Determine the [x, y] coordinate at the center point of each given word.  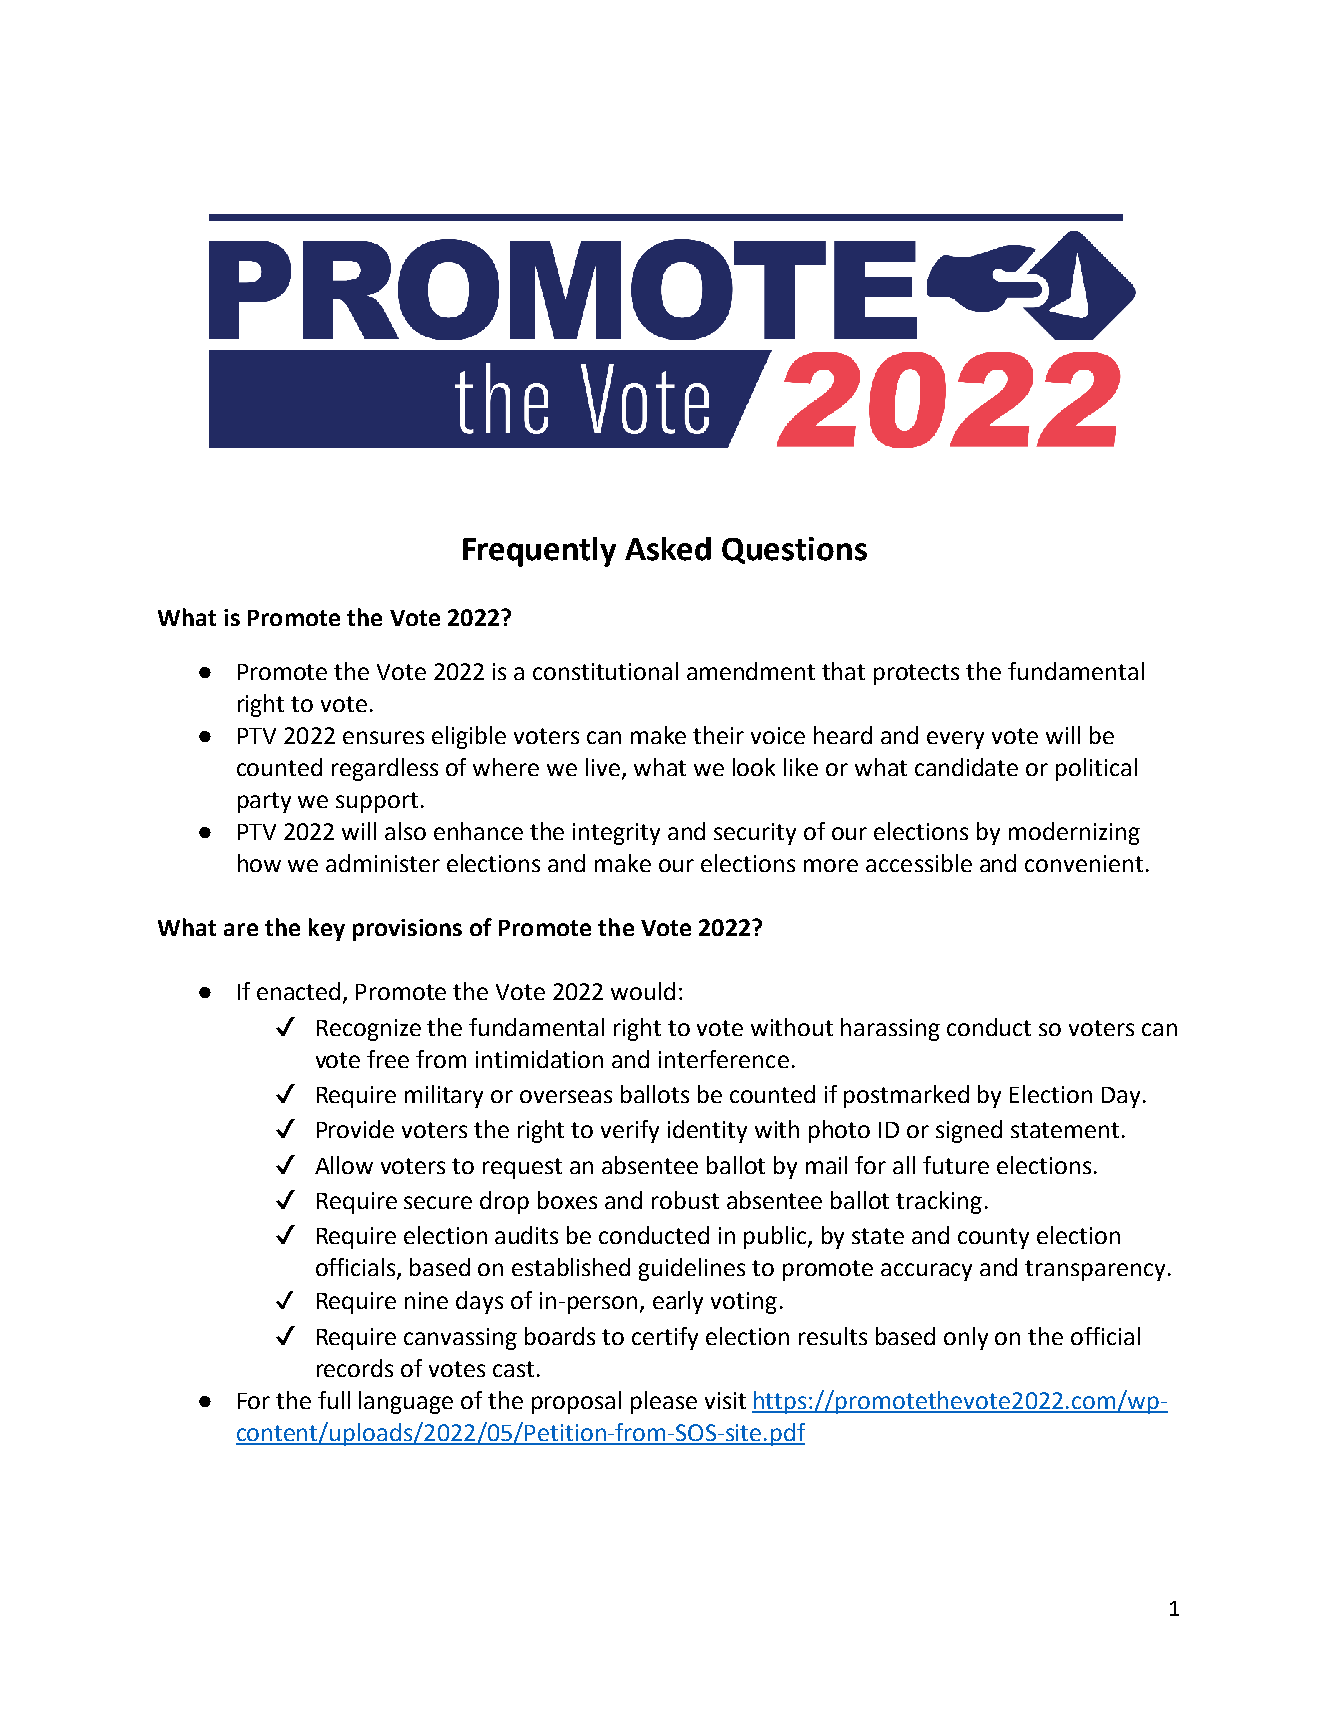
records [355, 1368]
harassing [890, 1029]
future [956, 1165]
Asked [668, 549]
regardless [385, 769]
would [643, 991]
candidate [966, 767]
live [604, 768]
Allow [344, 1165]
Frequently [539, 552]
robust [685, 1200]
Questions [794, 550]
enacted [298, 991]
